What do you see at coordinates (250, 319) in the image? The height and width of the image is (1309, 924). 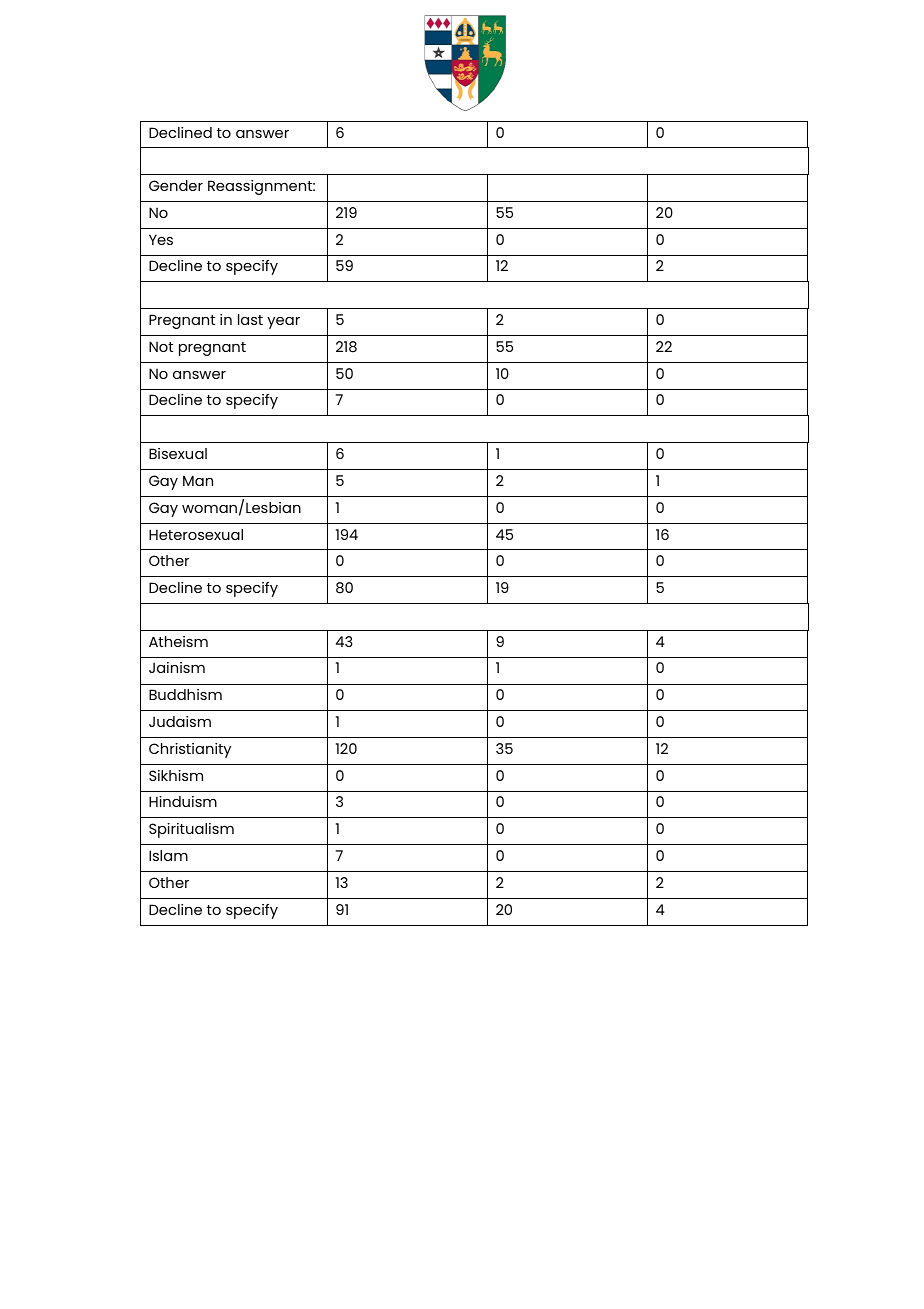 I see `last` at bounding box center [250, 319].
